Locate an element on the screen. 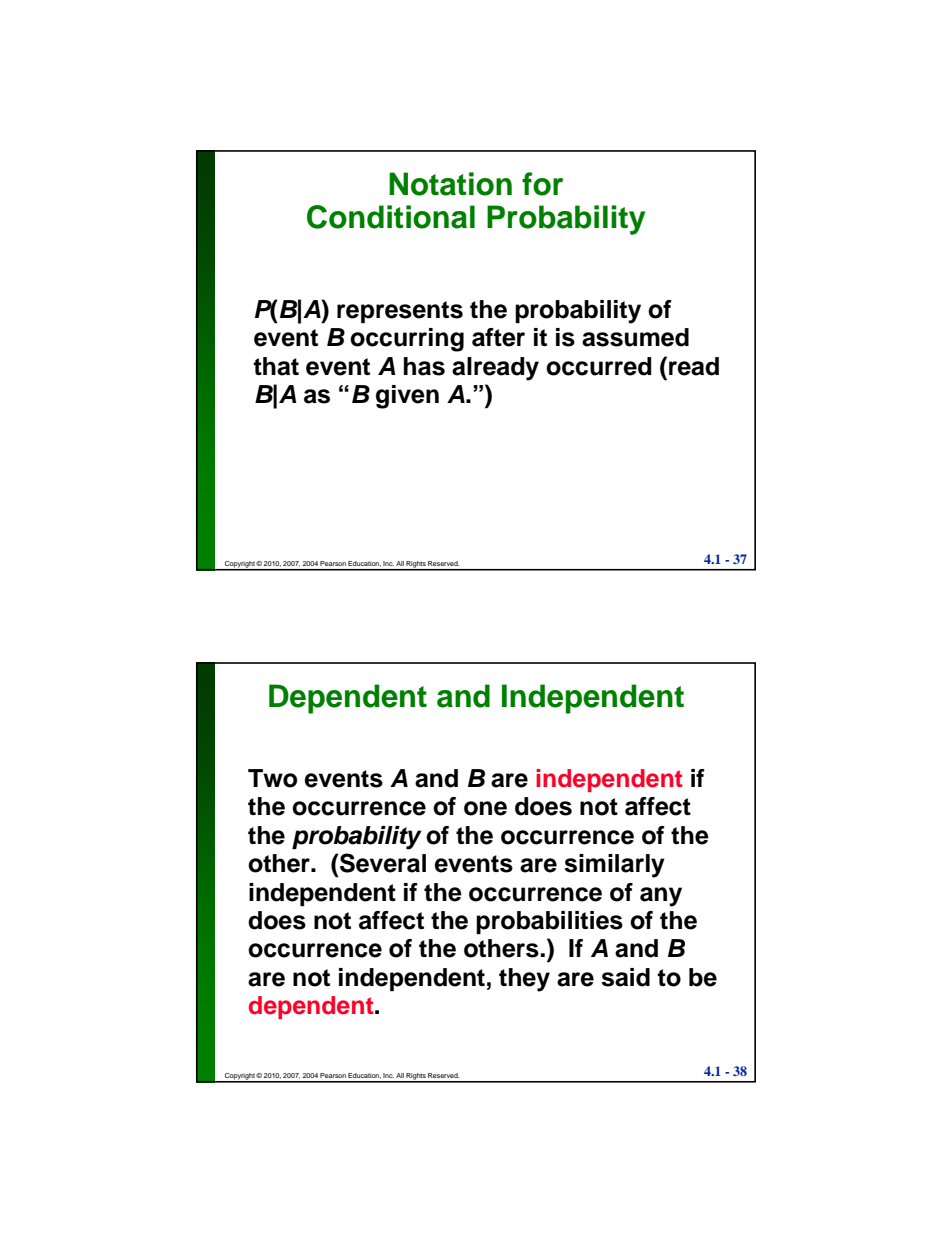  occurred is located at coordinates (598, 366).
